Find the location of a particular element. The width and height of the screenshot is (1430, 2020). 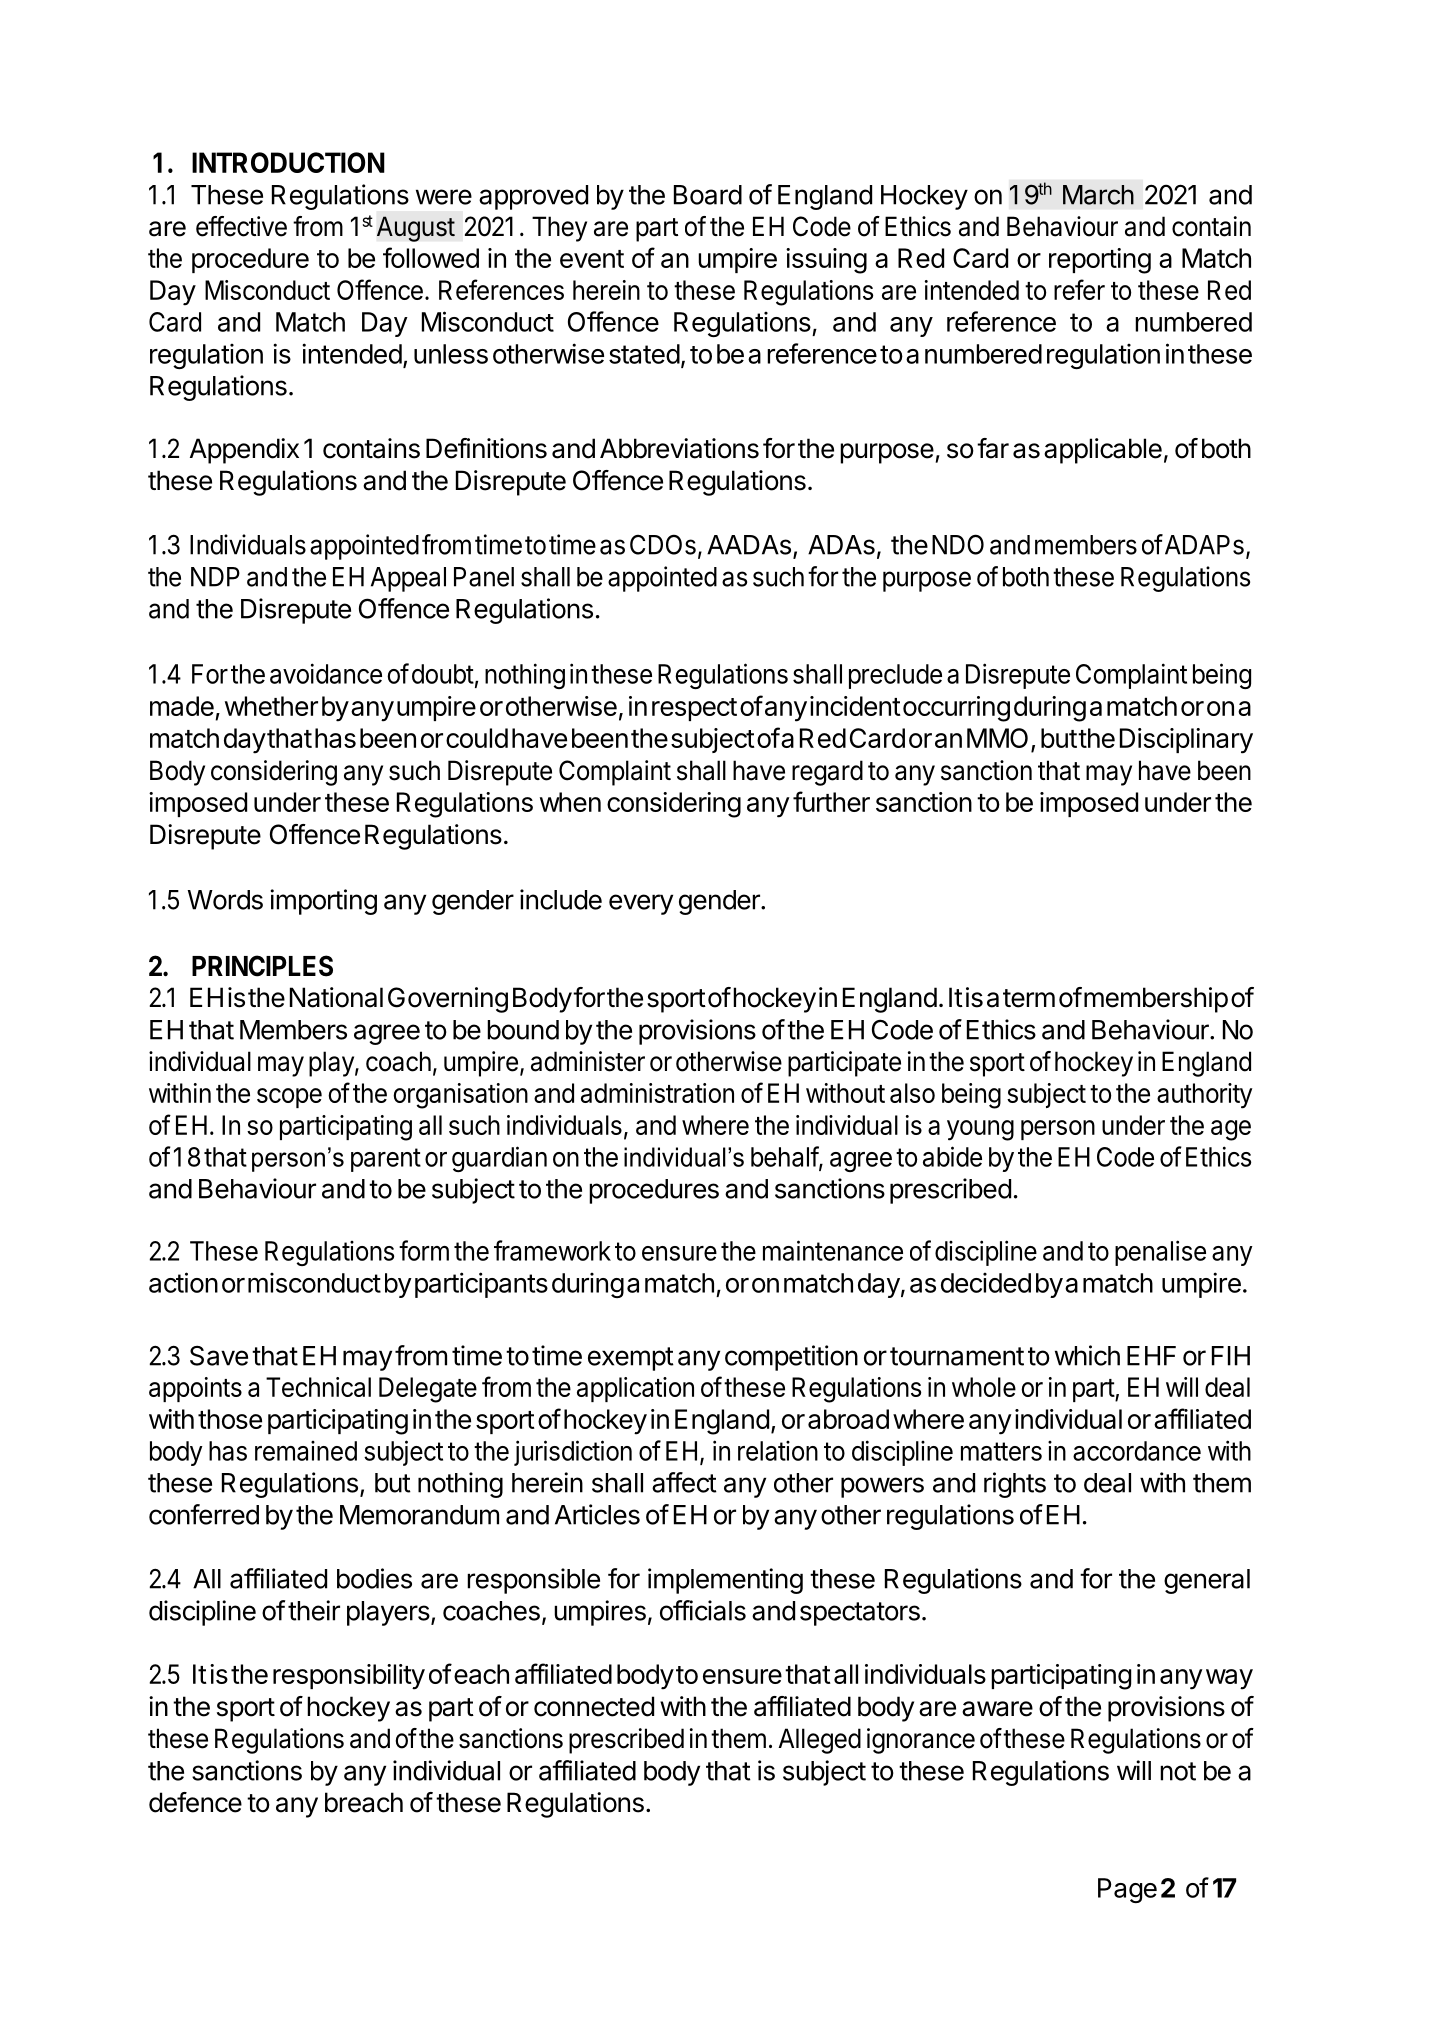

Technical is located at coordinates (318, 1387).
